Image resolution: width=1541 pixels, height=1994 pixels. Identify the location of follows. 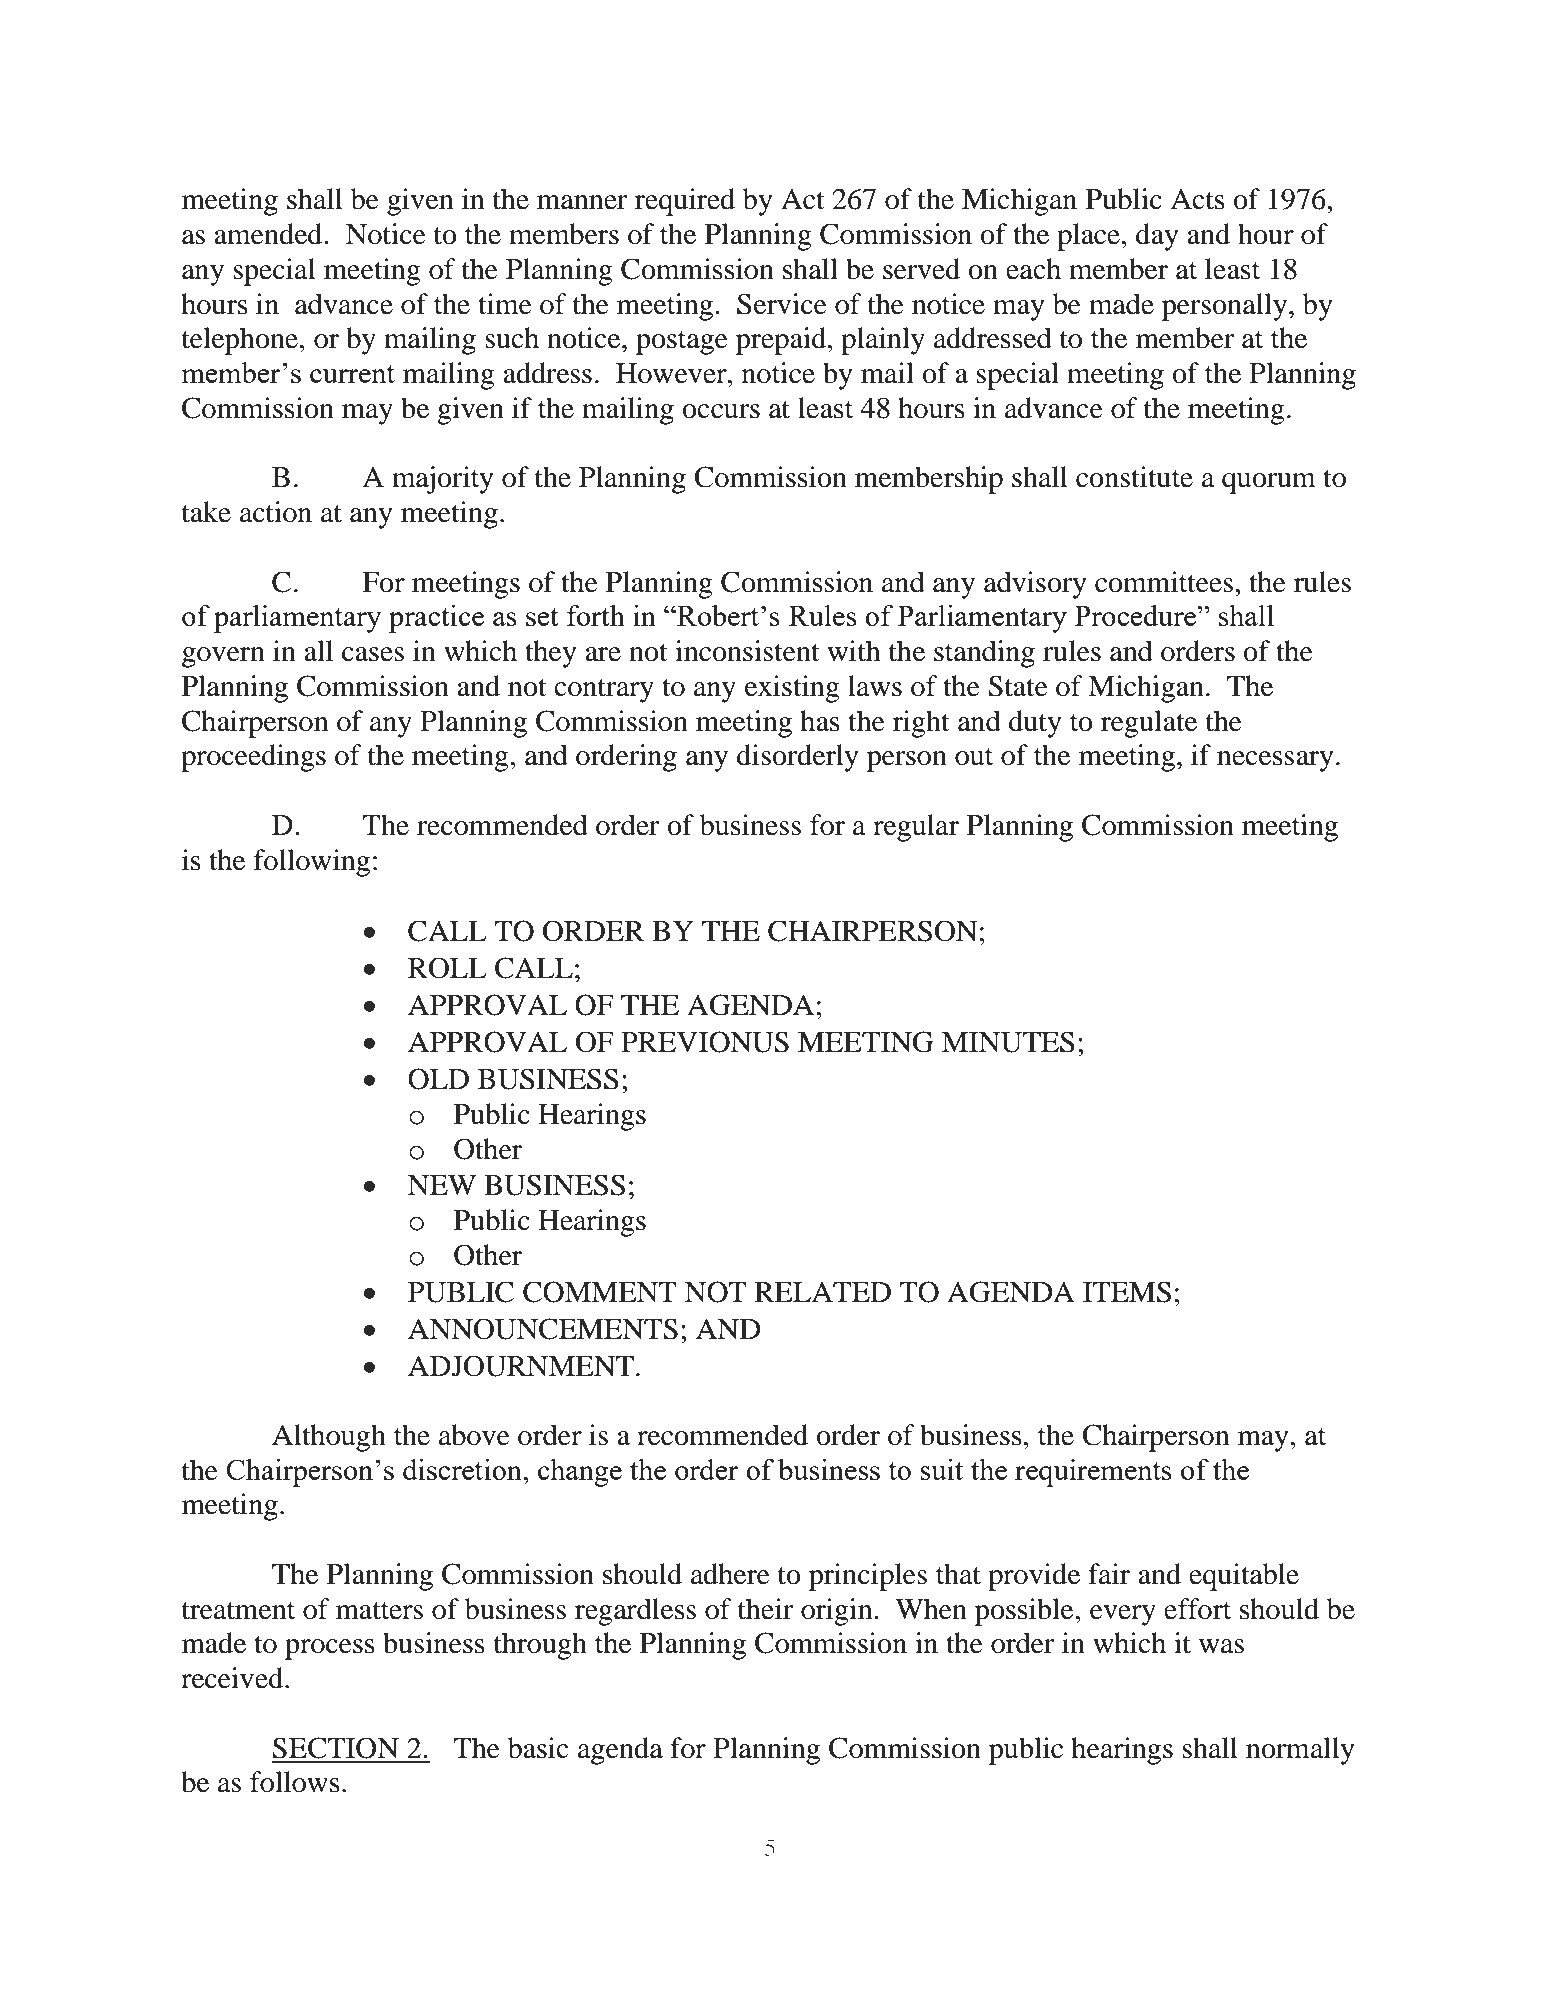
(295, 1782).
